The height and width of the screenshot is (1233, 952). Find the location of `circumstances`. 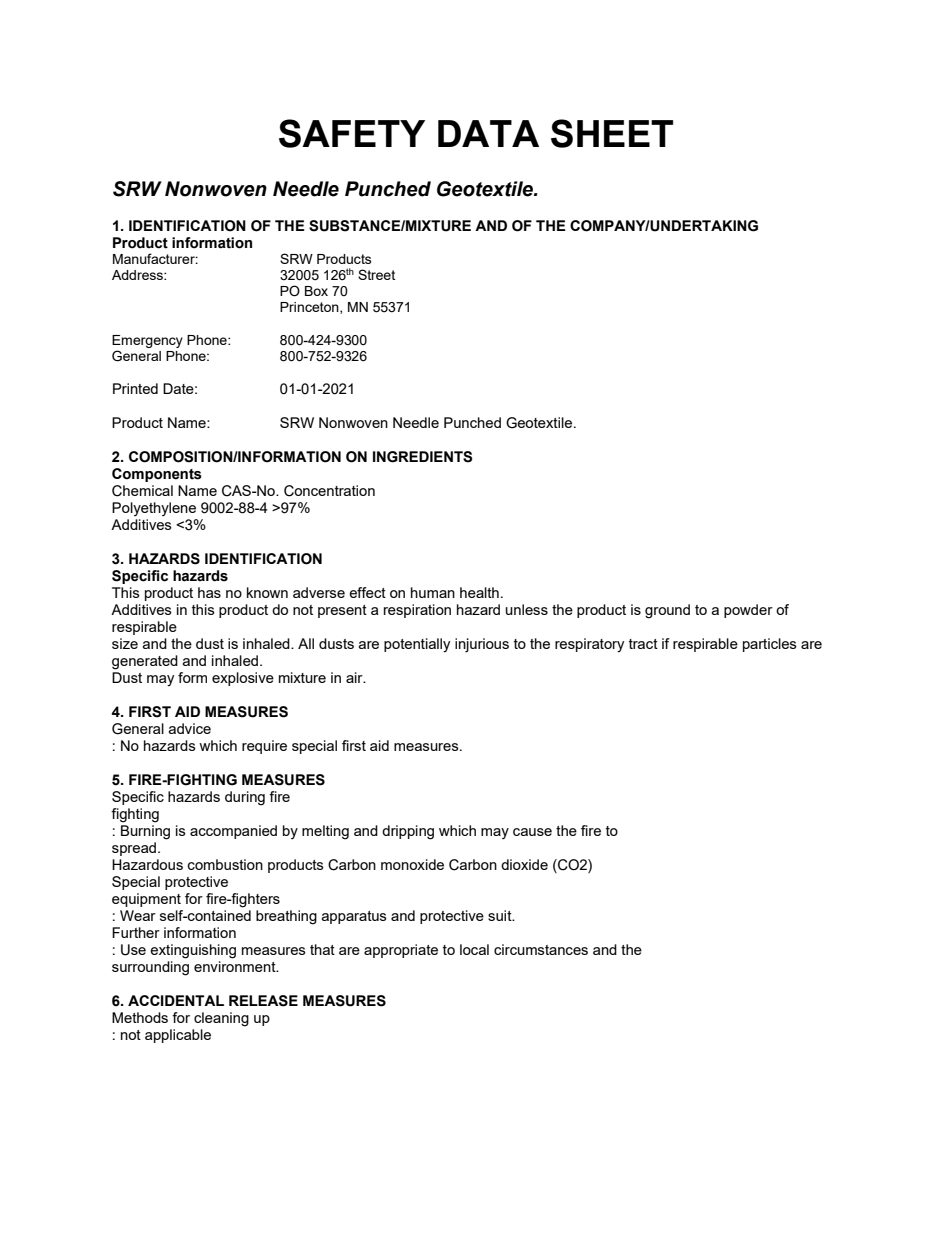

circumstances is located at coordinates (541, 949).
